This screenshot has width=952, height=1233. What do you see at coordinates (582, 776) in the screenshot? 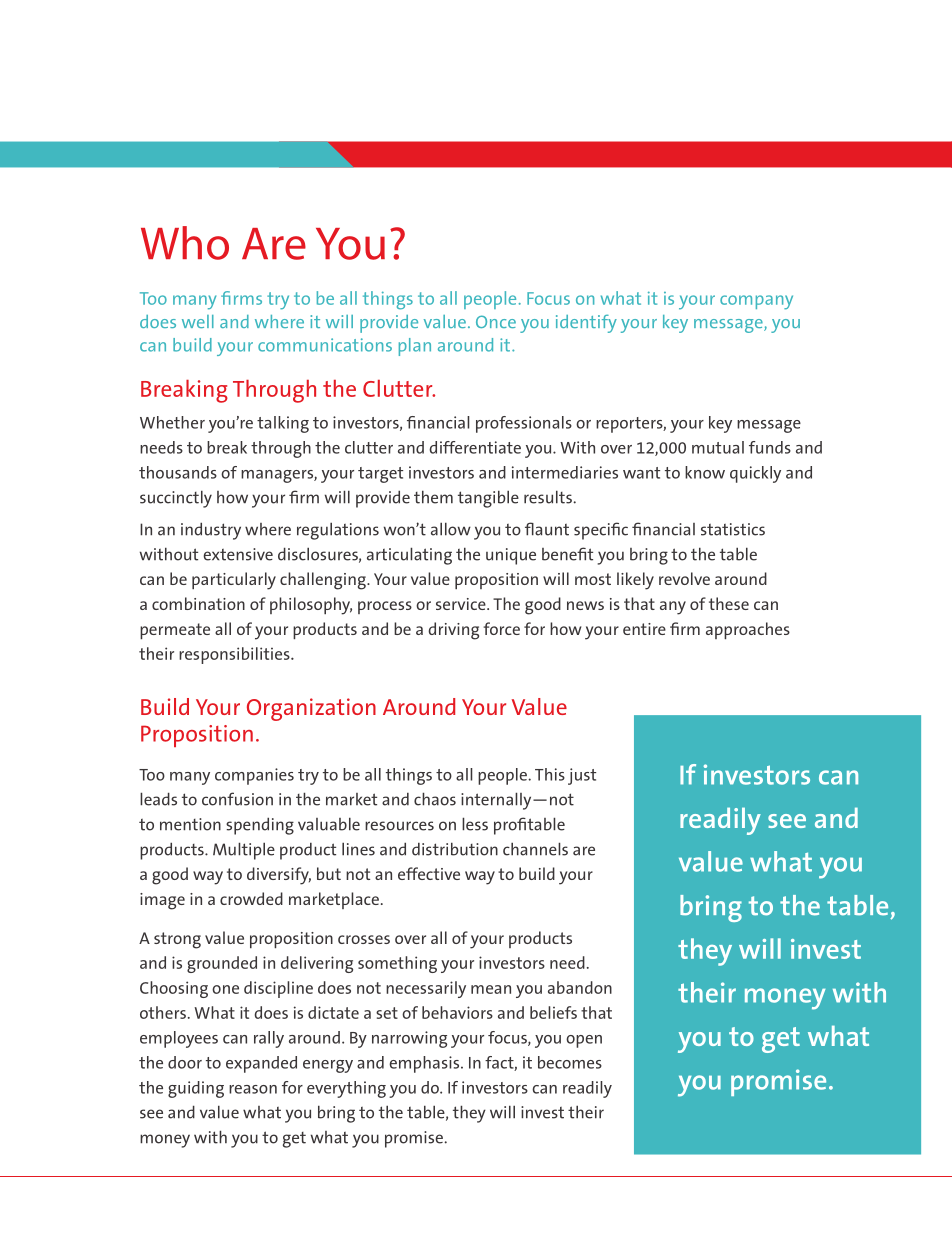
I see `just` at bounding box center [582, 776].
